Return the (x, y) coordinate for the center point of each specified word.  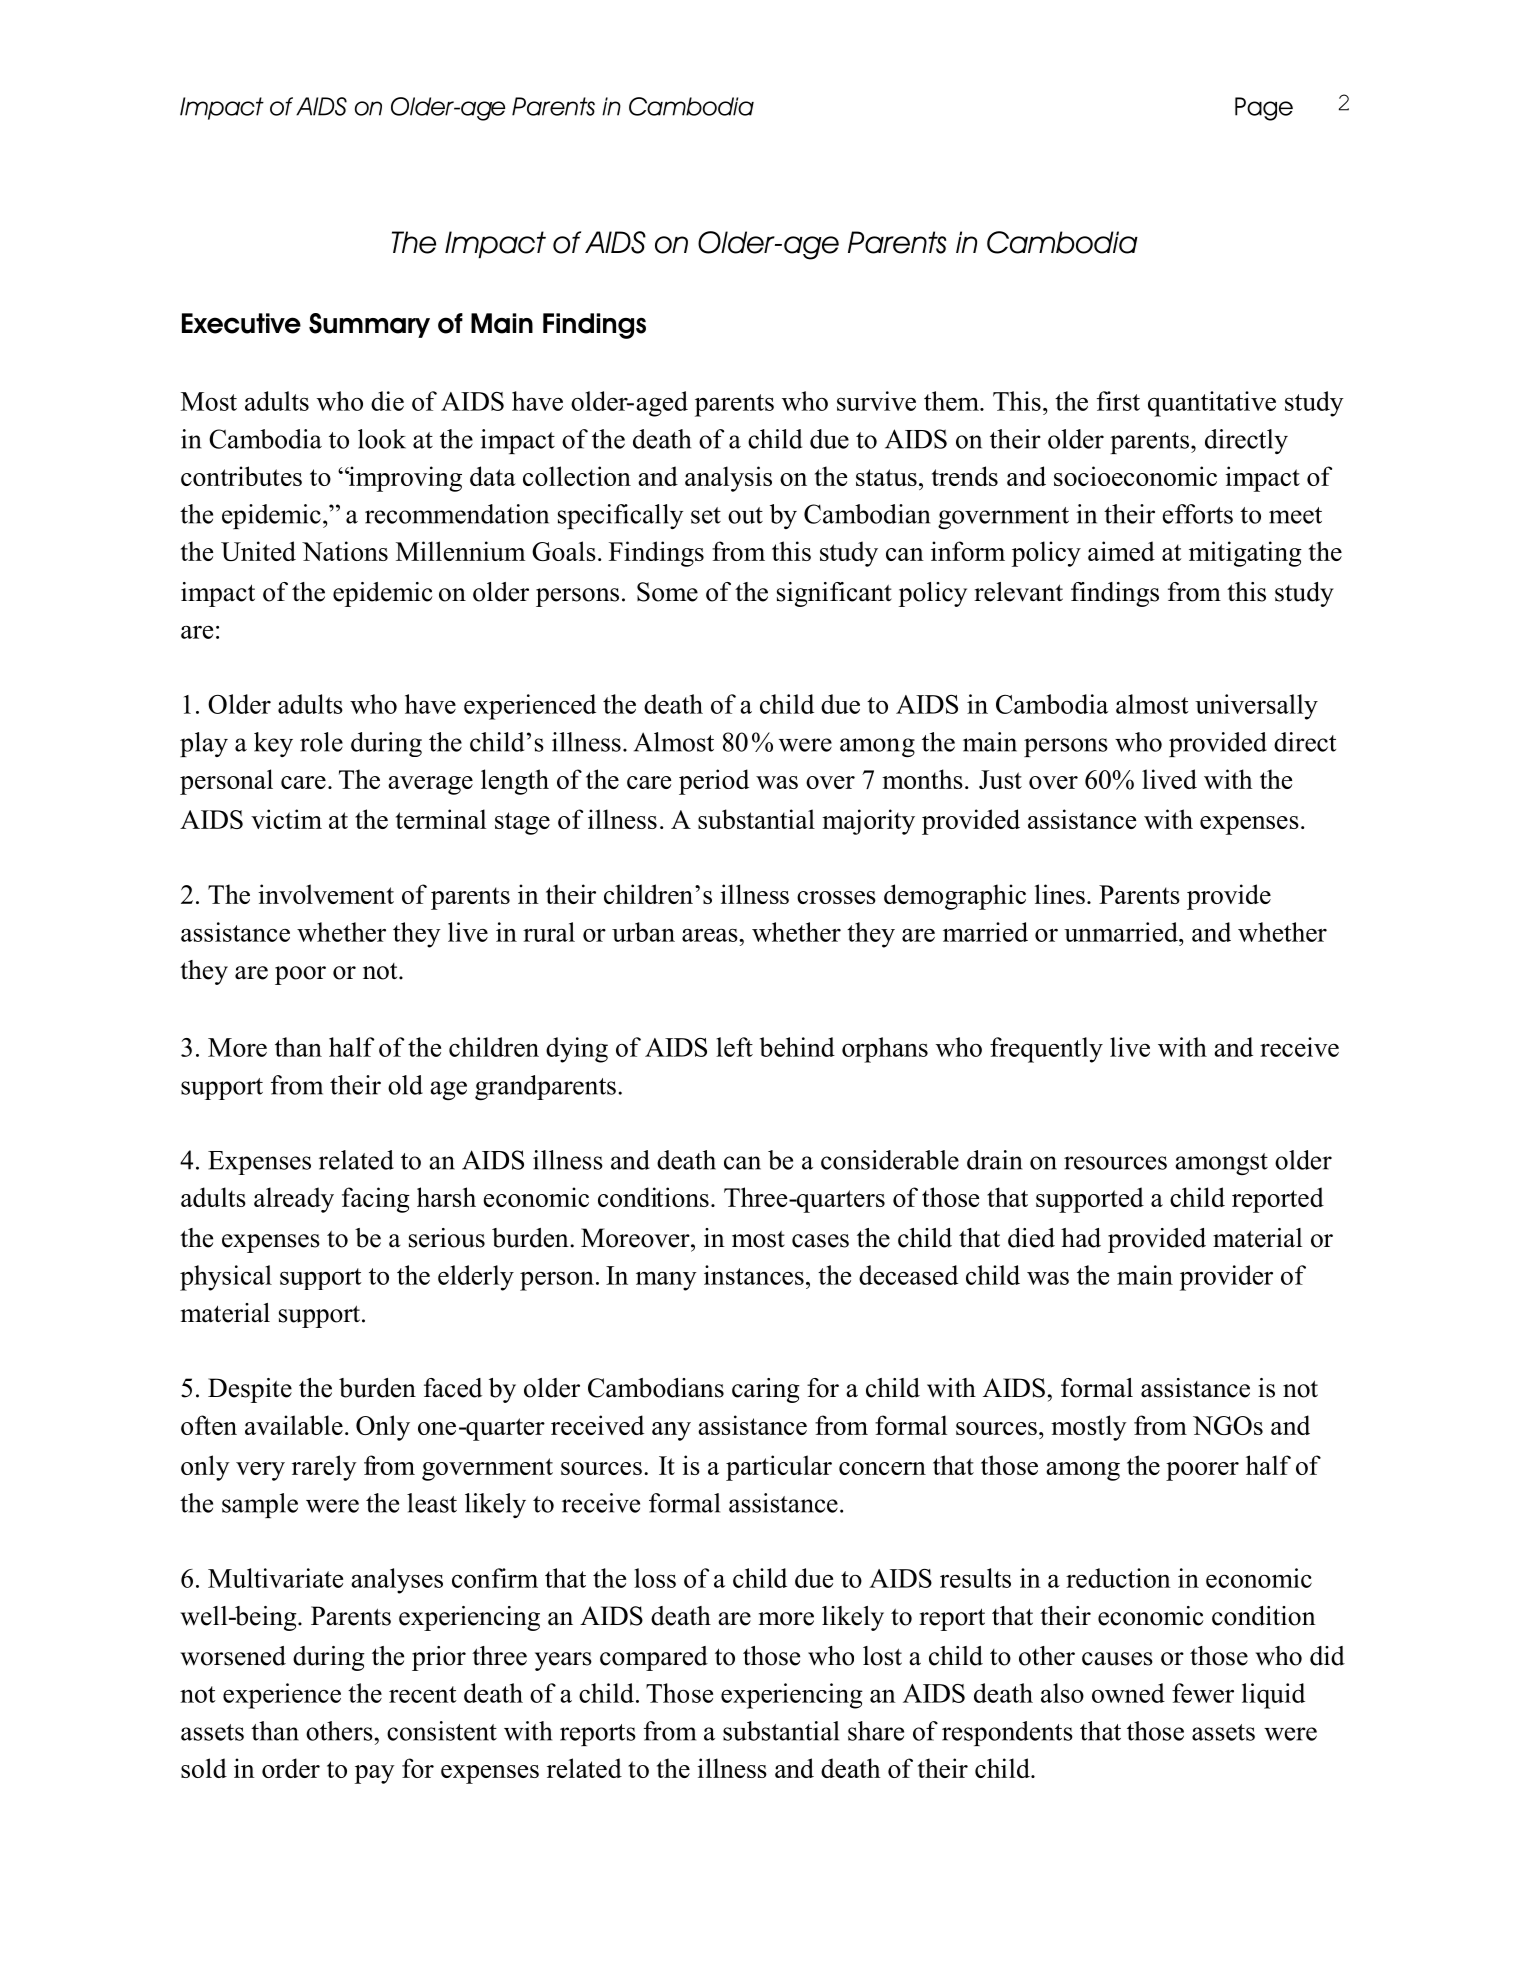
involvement (326, 894)
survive (876, 401)
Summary (369, 325)
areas (711, 935)
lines (1060, 894)
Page (1264, 109)
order (291, 1768)
